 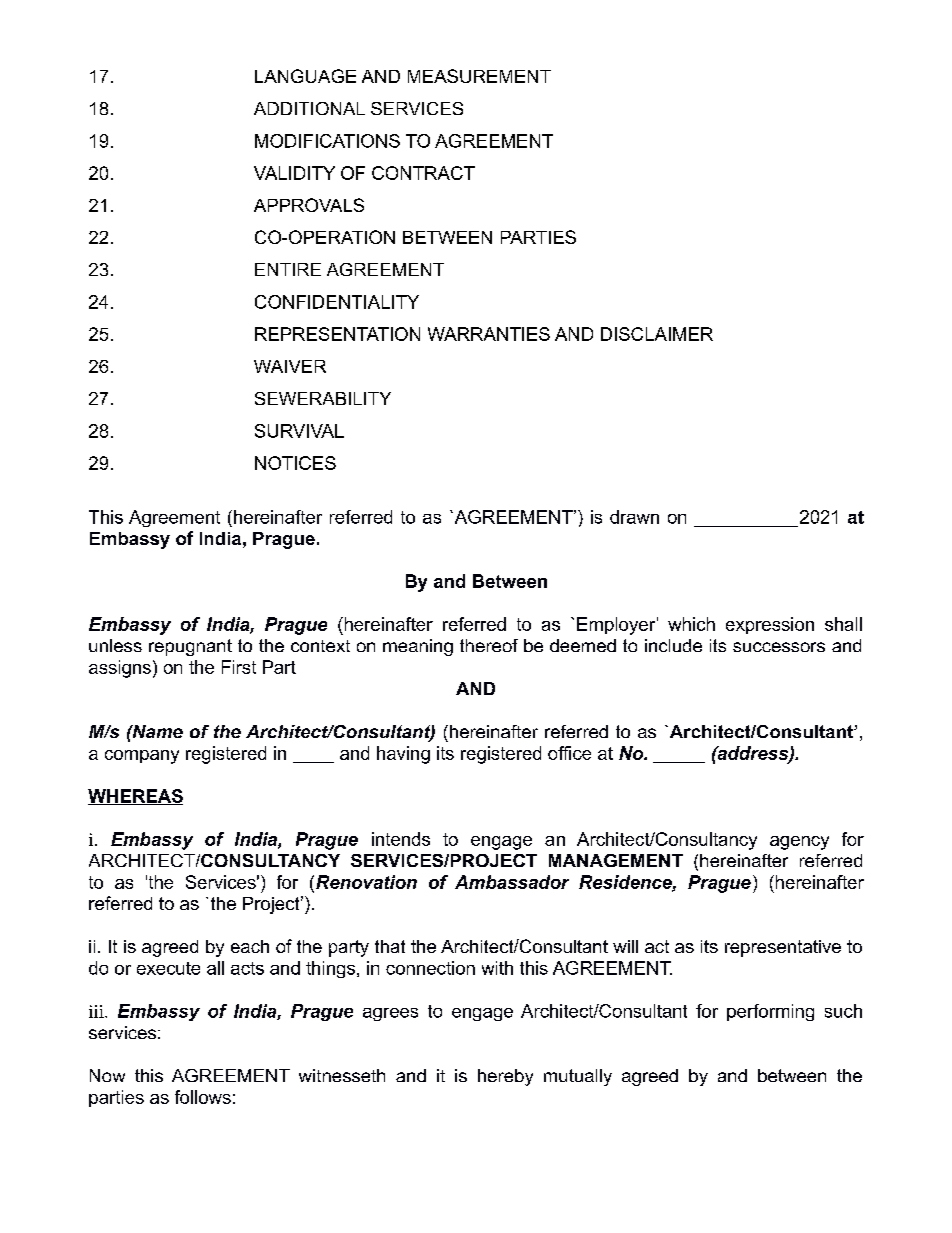 I want to click on NOTICES, so click(x=295, y=463).
